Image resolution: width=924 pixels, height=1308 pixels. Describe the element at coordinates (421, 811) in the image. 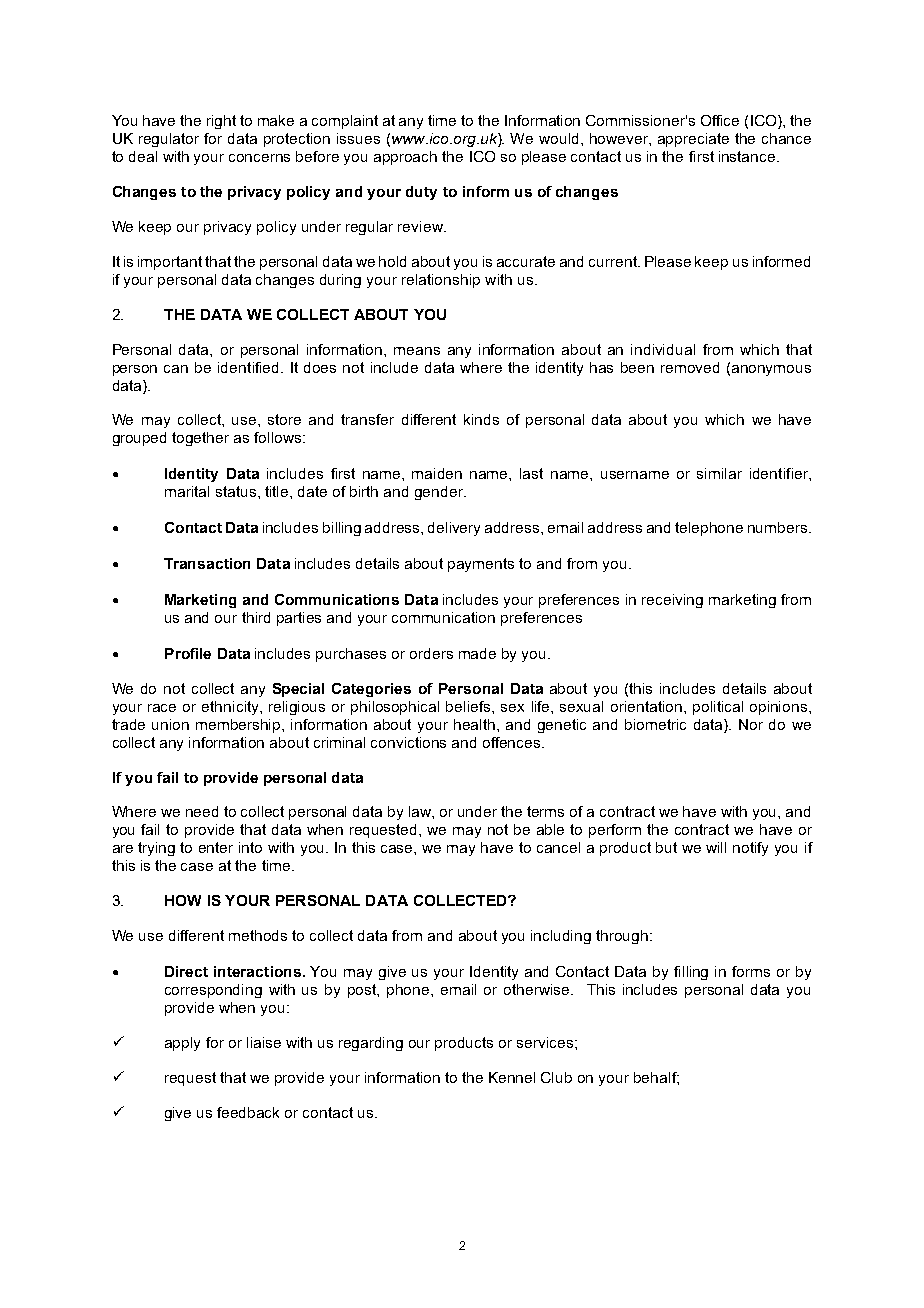

I see `law` at that location.
